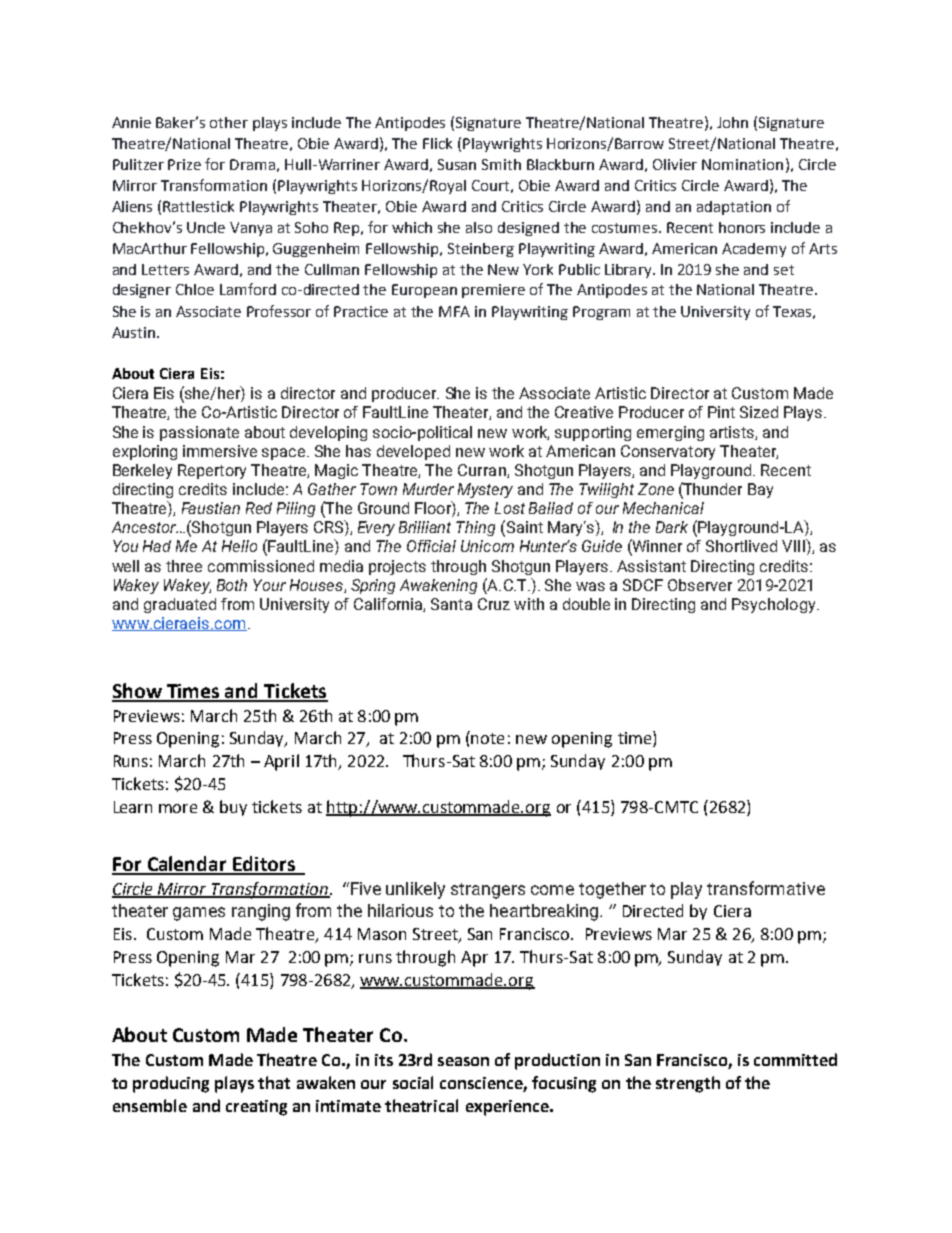 Image resolution: width=952 pixels, height=1233 pixels. Describe the element at coordinates (199, 433) in the screenshot. I see `passionate` at that location.
